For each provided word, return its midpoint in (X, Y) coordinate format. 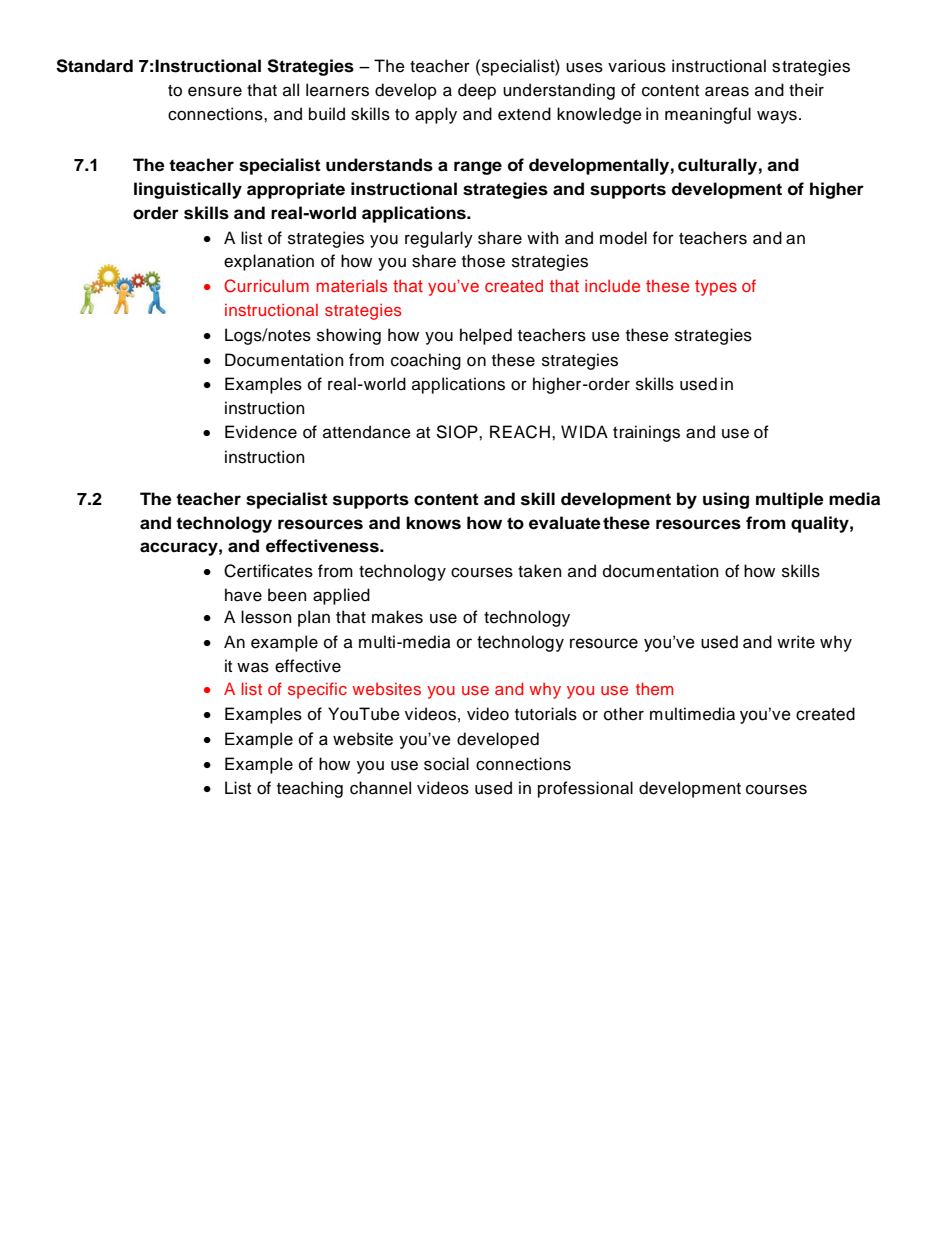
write (796, 642)
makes (397, 617)
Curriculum (266, 286)
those (483, 261)
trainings (646, 433)
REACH (520, 432)
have (243, 595)
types (716, 288)
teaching (310, 789)
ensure (215, 91)
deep (477, 91)
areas (727, 91)
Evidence (261, 432)
